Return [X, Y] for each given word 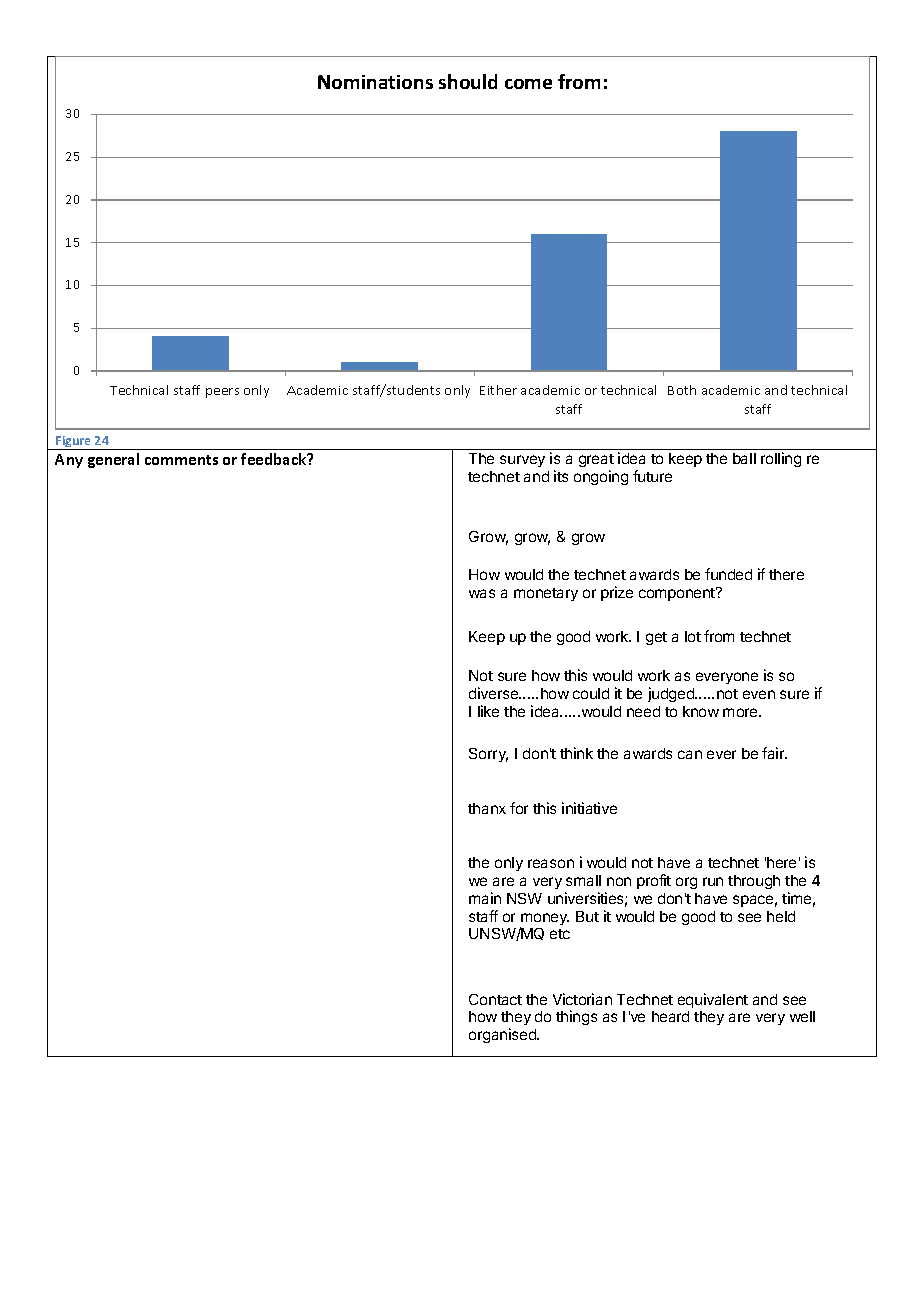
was [482, 593]
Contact [495, 999]
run [713, 881]
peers [222, 393]
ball [744, 458]
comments [181, 460]
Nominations [375, 82]
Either [498, 390]
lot [693, 636]
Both [682, 390]
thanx [487, 808]
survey [522, 461]
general [113, 460]
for [519, 808]
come [528, 84]
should [468, 81]
